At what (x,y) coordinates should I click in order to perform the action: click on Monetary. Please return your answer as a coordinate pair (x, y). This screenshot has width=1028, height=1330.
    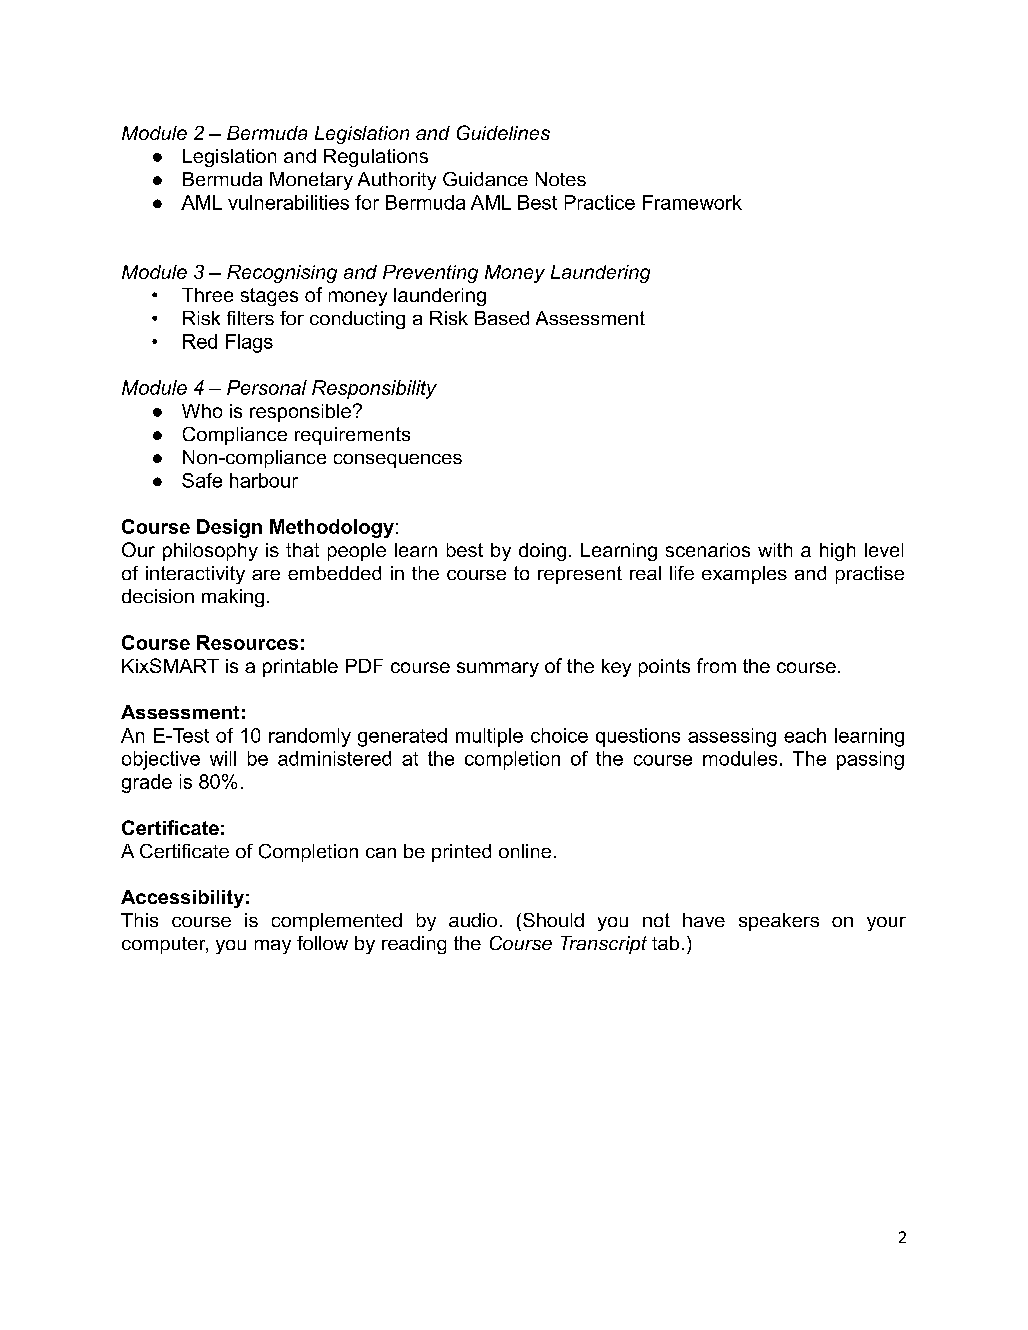
    Looking at the image, I should click on (311, 181).
